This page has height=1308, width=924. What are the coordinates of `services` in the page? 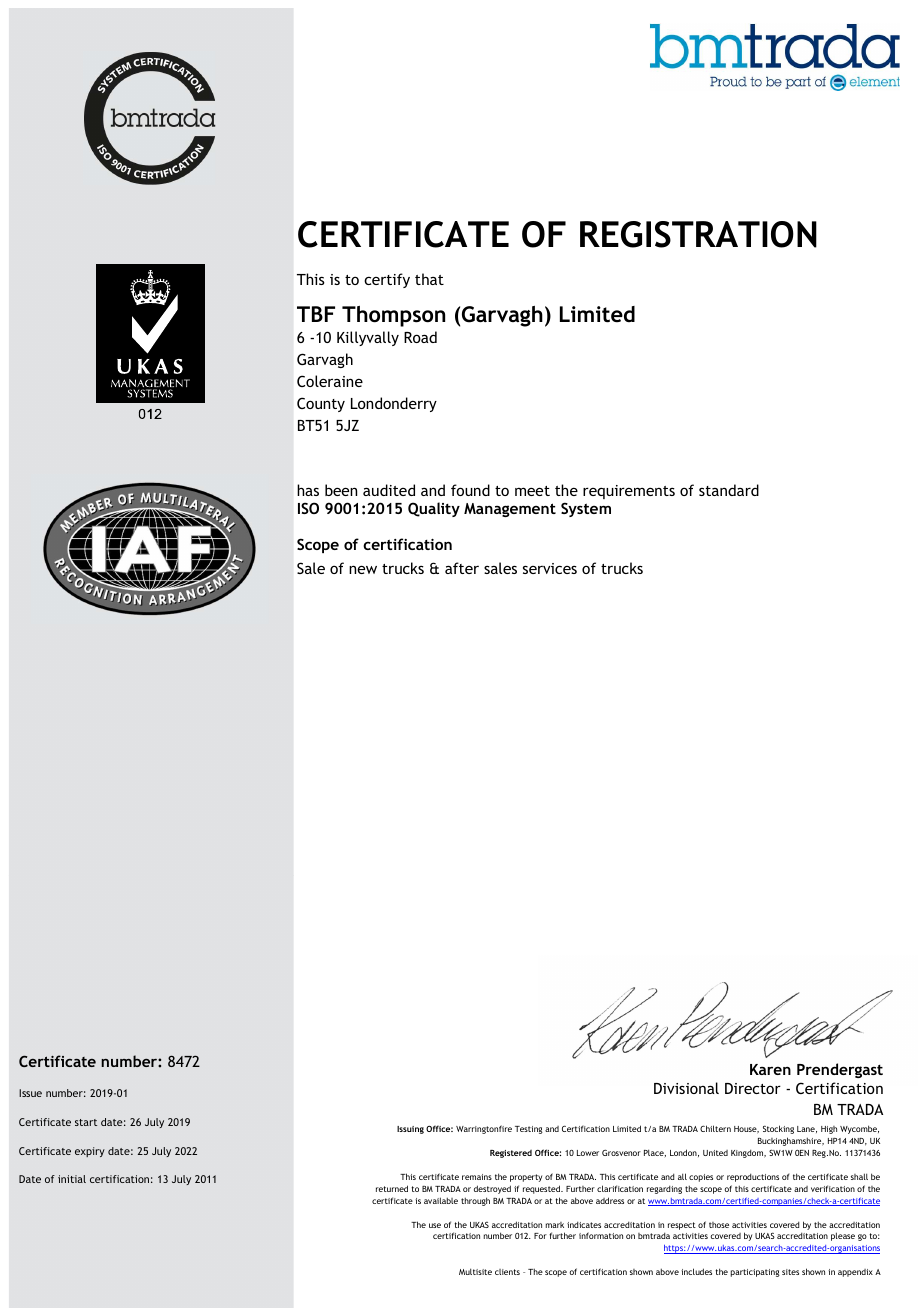 It's located at (550, 568).
